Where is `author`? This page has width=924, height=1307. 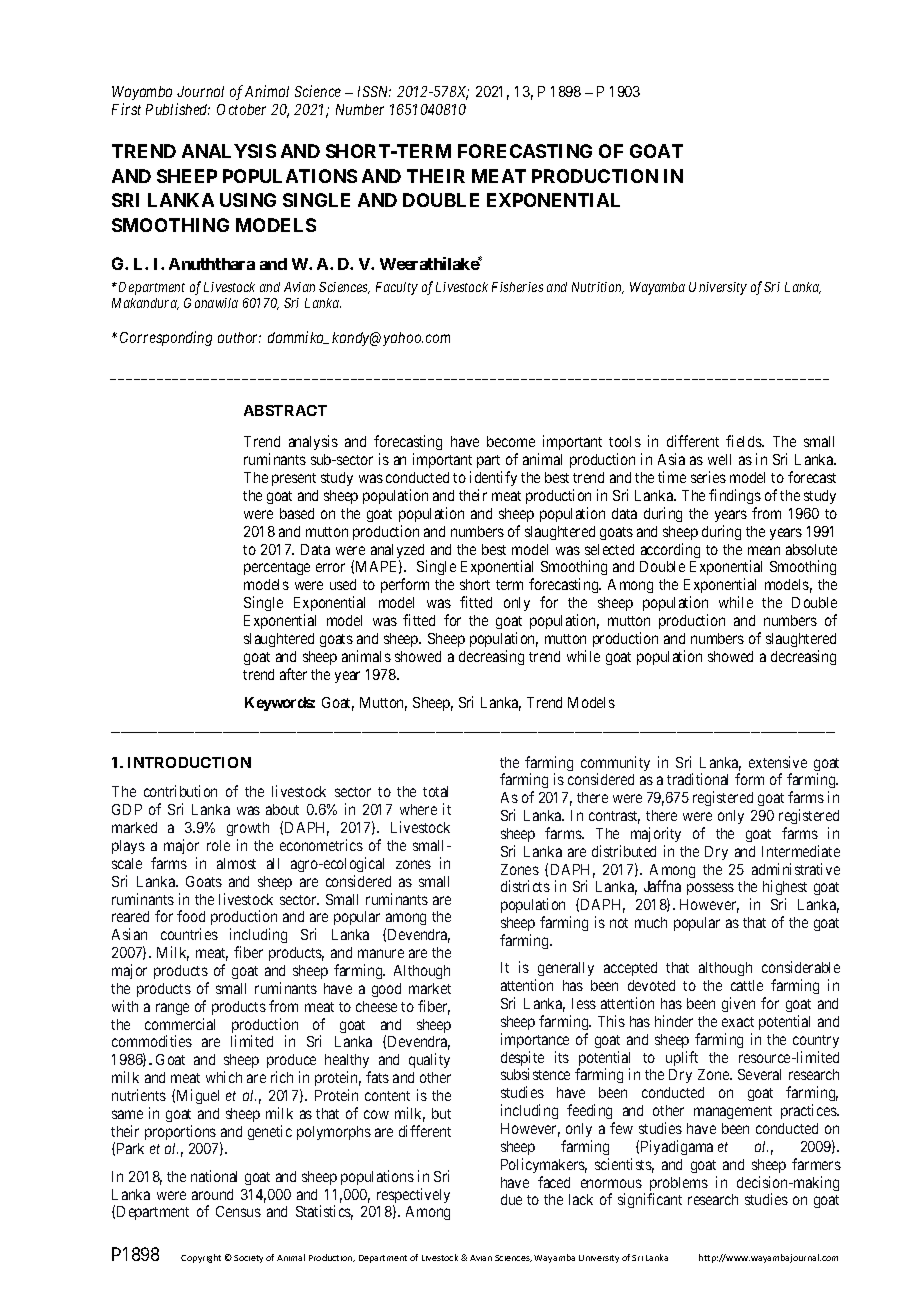
author is located at coordinates (239, 337).
